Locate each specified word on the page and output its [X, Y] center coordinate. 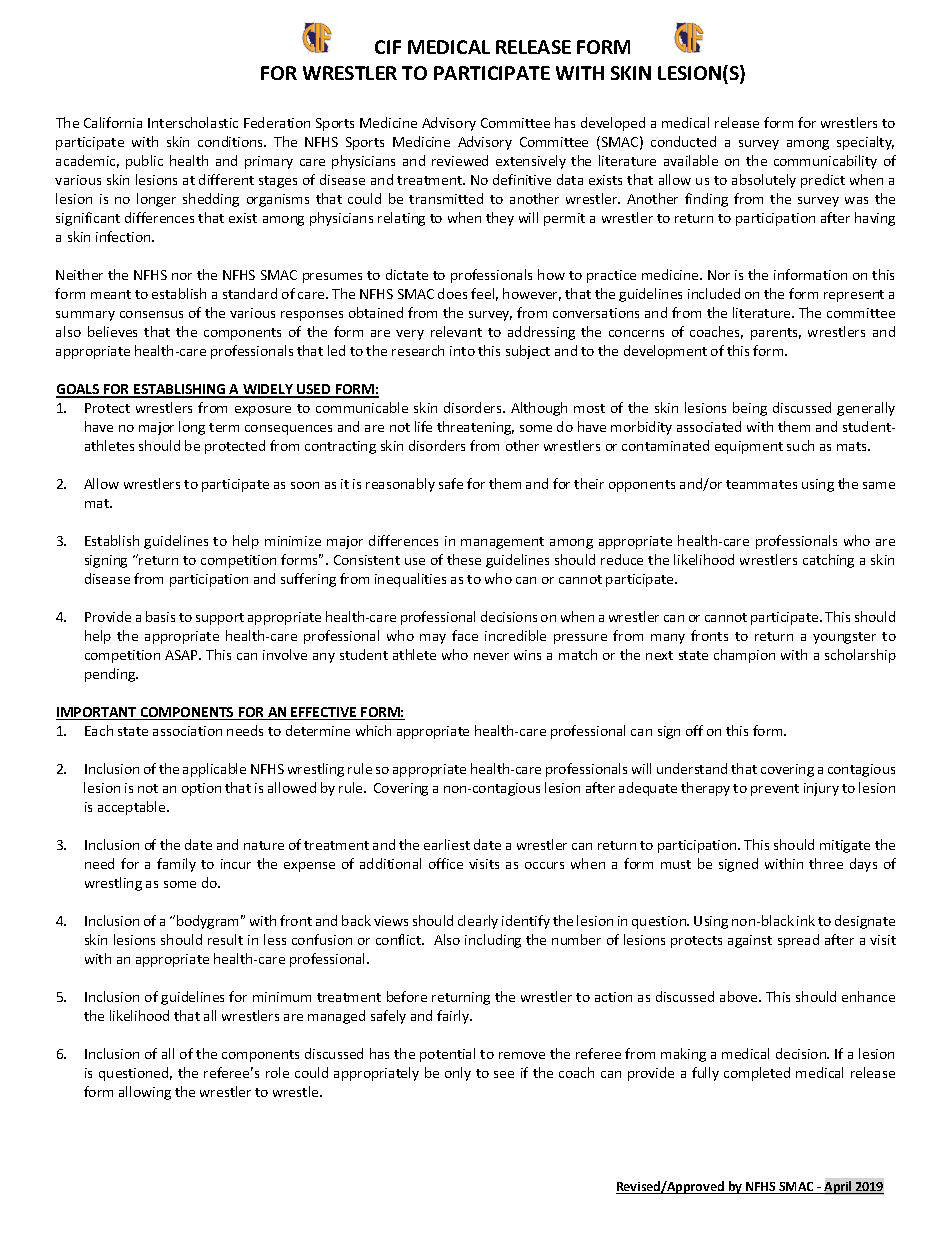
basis [160, 616]
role [277, 1072]
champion [744, 656]
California [113, 122]
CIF [388, 47]
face [465, 635]
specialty [865, 143]
